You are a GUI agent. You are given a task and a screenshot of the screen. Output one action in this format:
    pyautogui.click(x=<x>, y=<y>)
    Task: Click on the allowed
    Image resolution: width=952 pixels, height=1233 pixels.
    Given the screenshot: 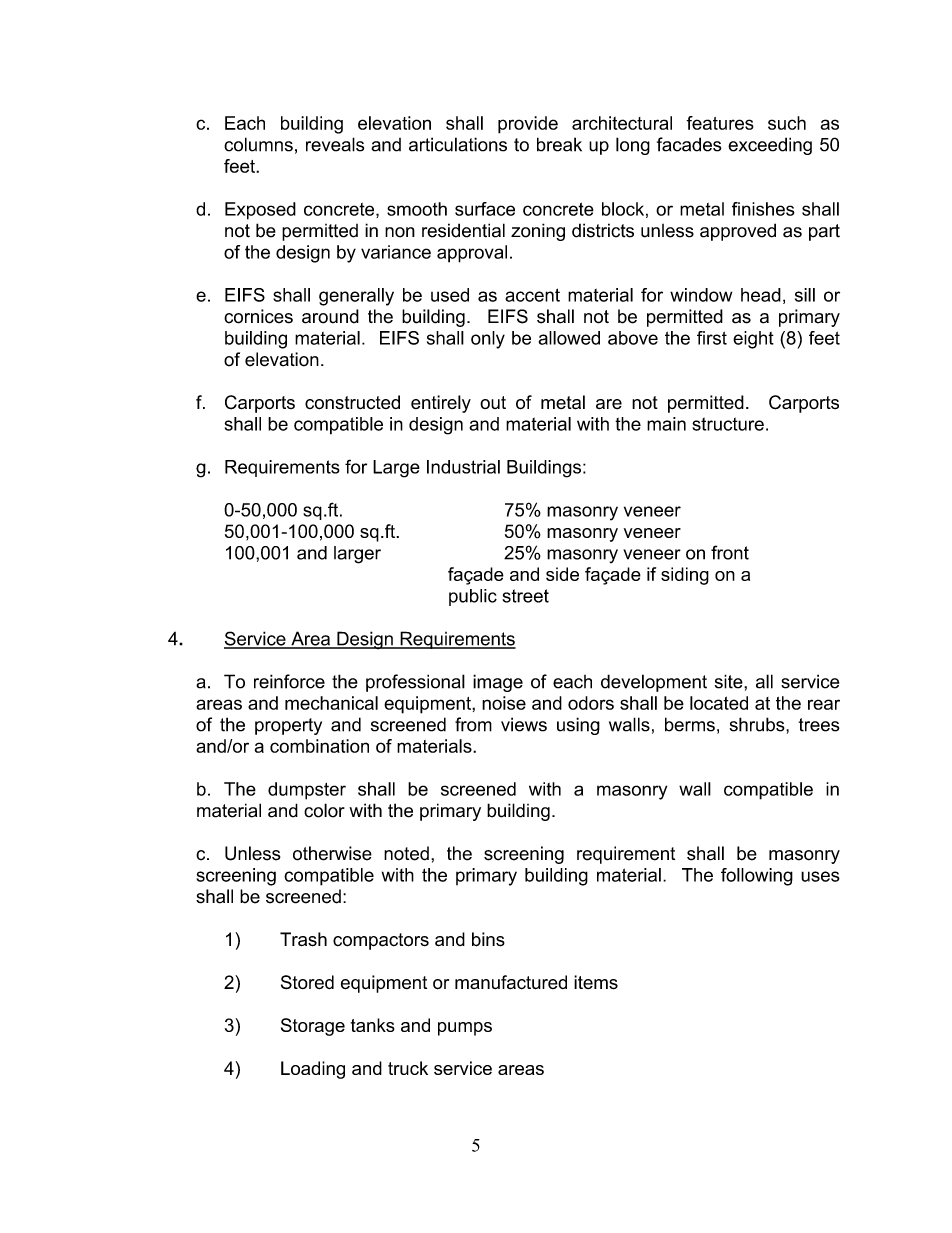 What is the action you would take?
    pyautogui.click(x=569, y=338)
